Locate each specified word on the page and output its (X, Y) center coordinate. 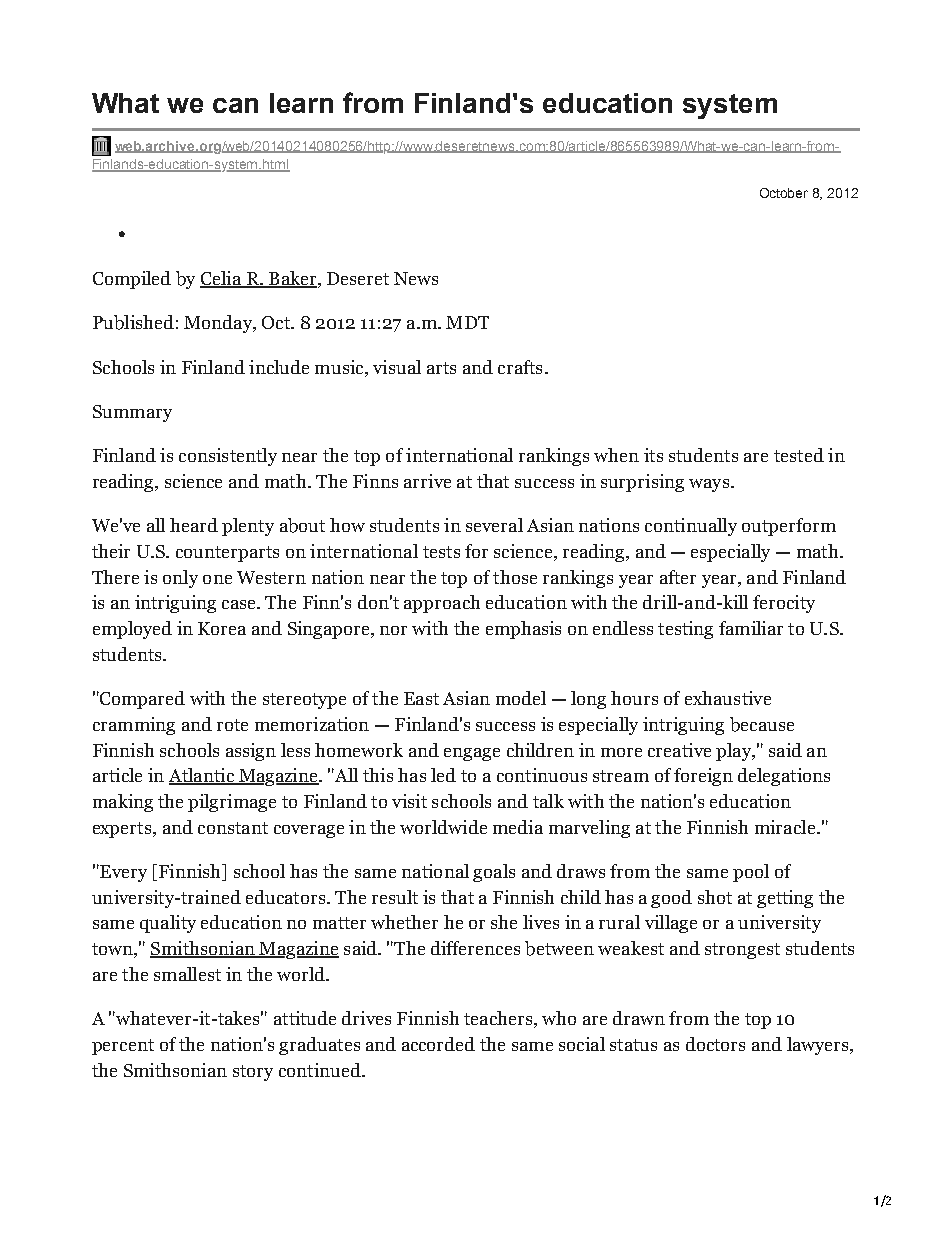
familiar (751, 628)
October (784, 193)
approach (442, 604)
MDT (467, 322)
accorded (438, 1044)
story (253, 1073)
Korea (222, 628)
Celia (222, 279)
